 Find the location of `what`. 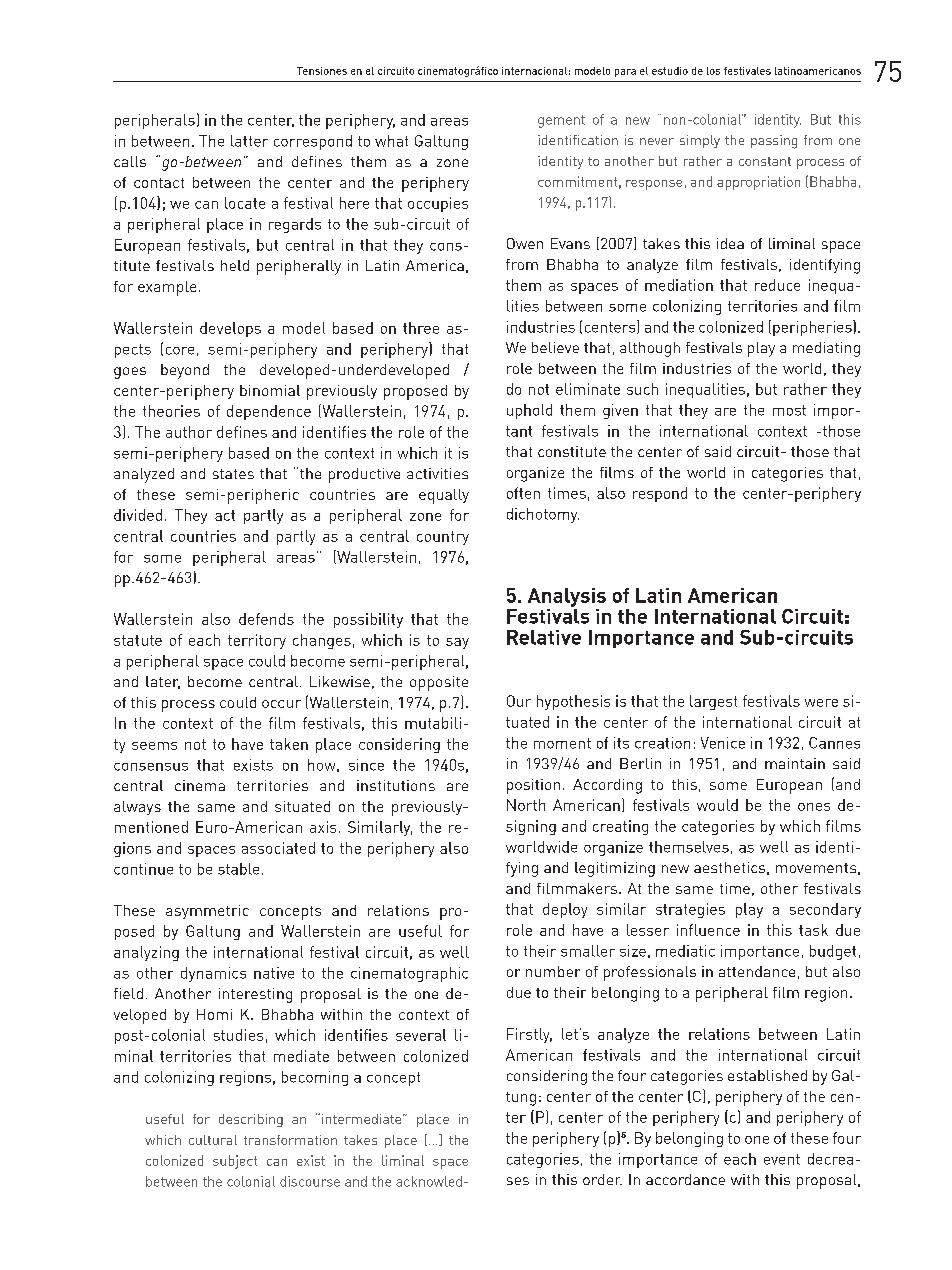

what is located at coordinates (391, 141).
